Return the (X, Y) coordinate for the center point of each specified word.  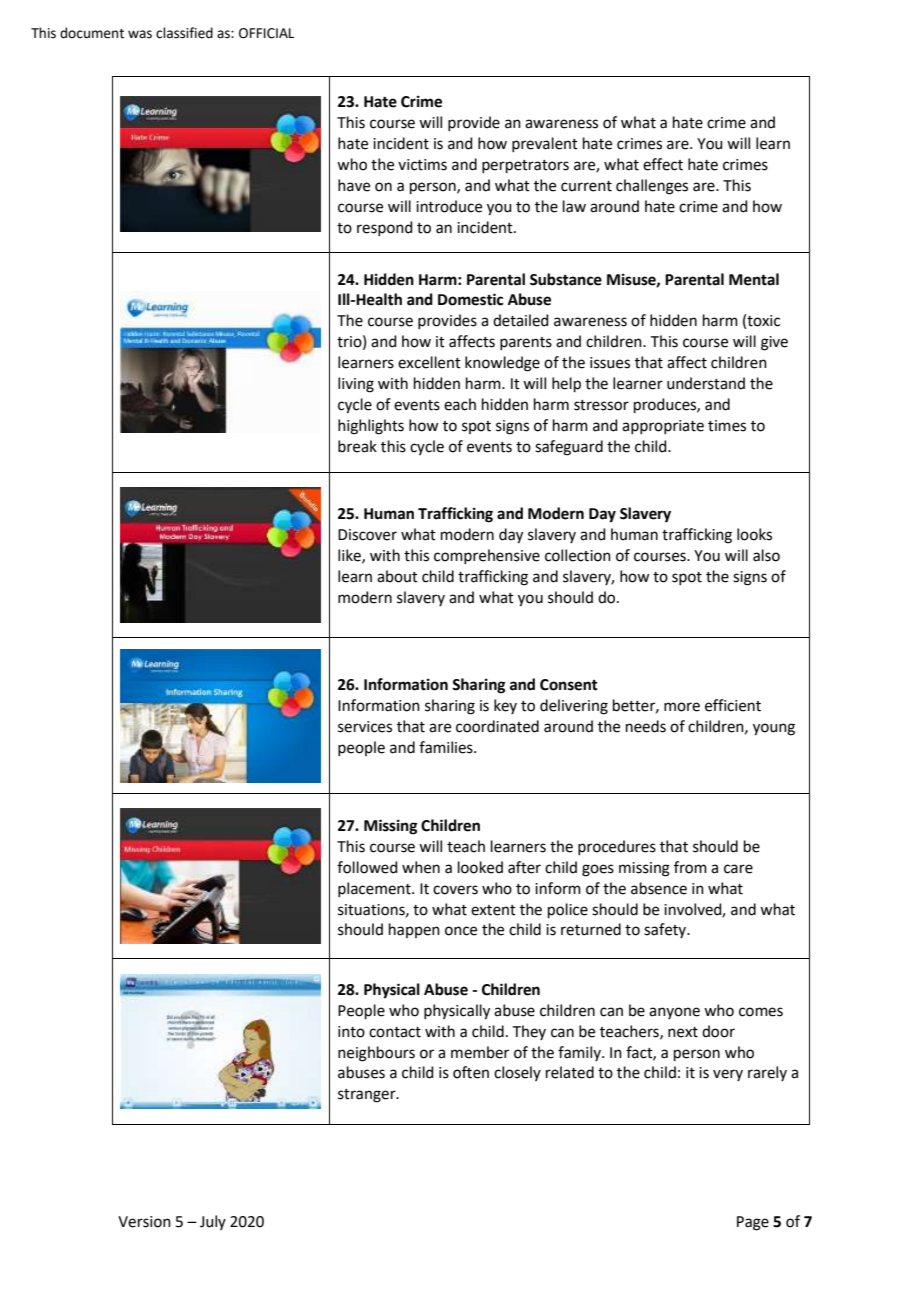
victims (422, 165)
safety (666, 930)
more (682, 707)
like (350, 556)
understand (706, 383)
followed (367, 867)
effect (663, 164)
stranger (368, 1096)
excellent (429, 362)
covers (455, 890)
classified (184, 33)
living (356, 385)
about (397, 576)
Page (753, 1223)
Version (144, 1222)
